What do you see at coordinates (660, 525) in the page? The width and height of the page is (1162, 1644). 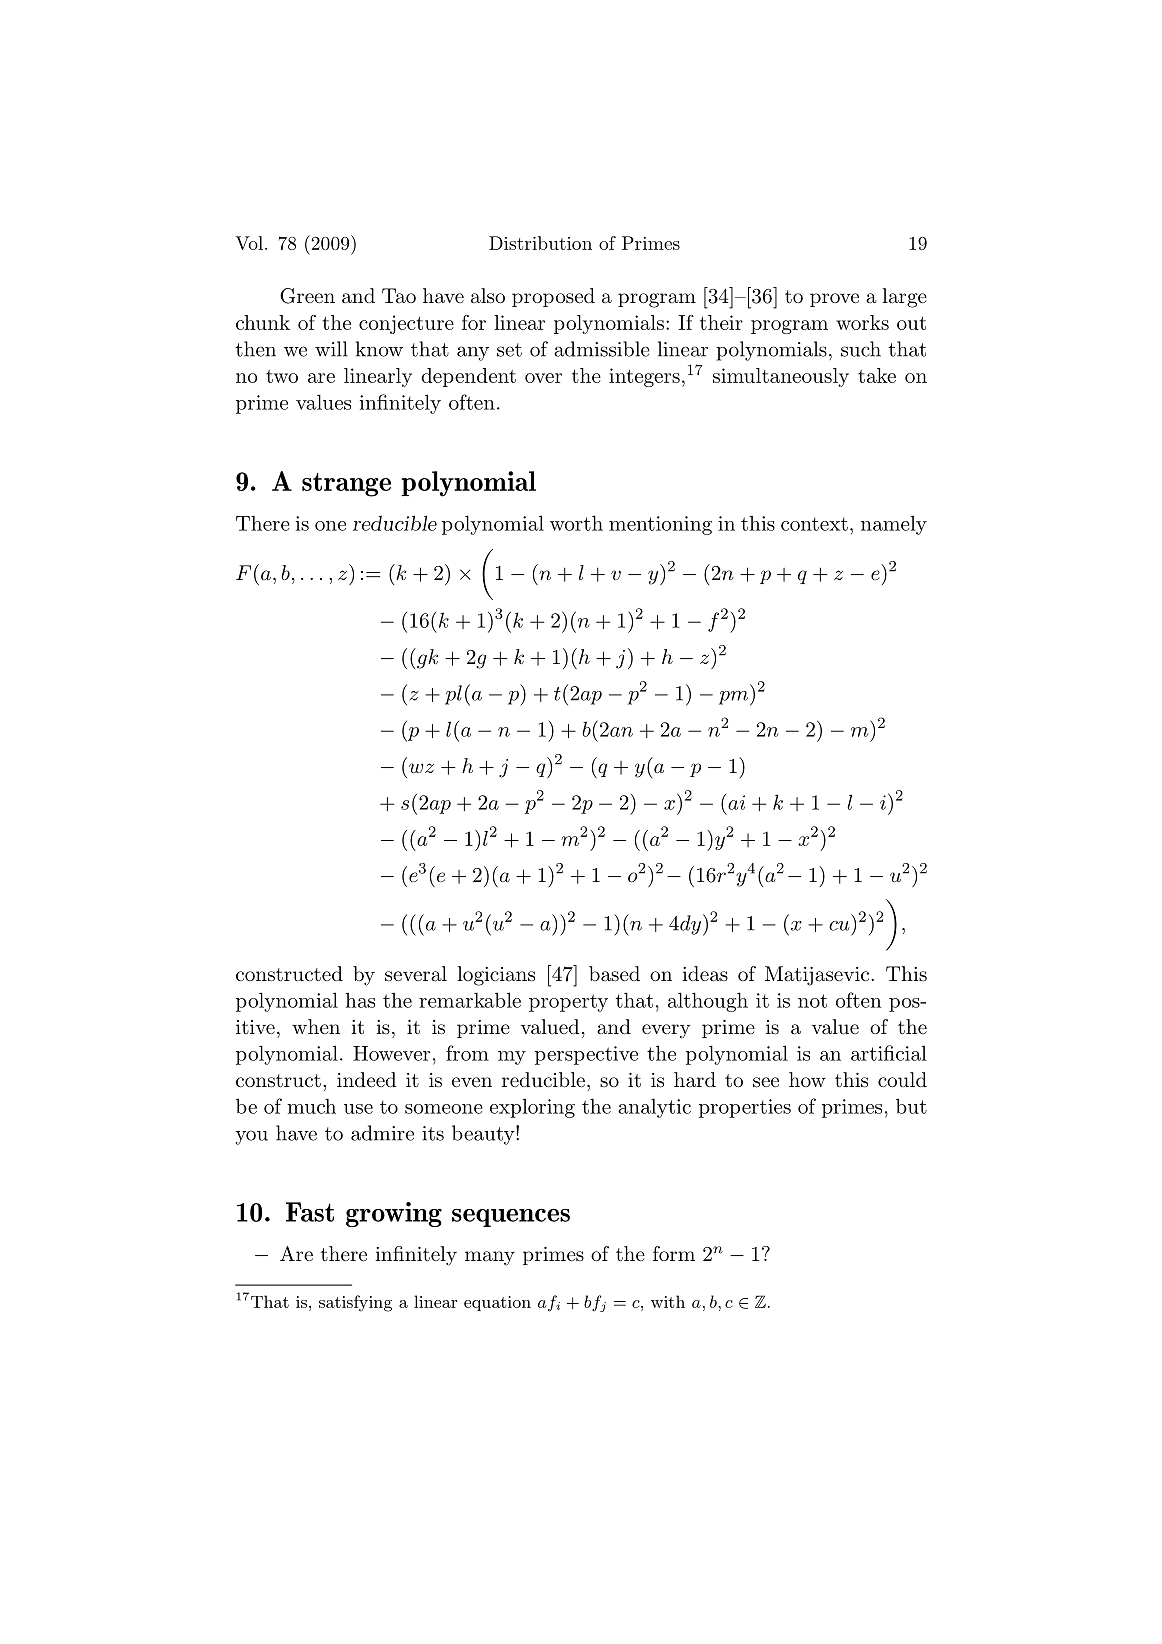 I see `mentioning` at bounding box center [660, 525].
